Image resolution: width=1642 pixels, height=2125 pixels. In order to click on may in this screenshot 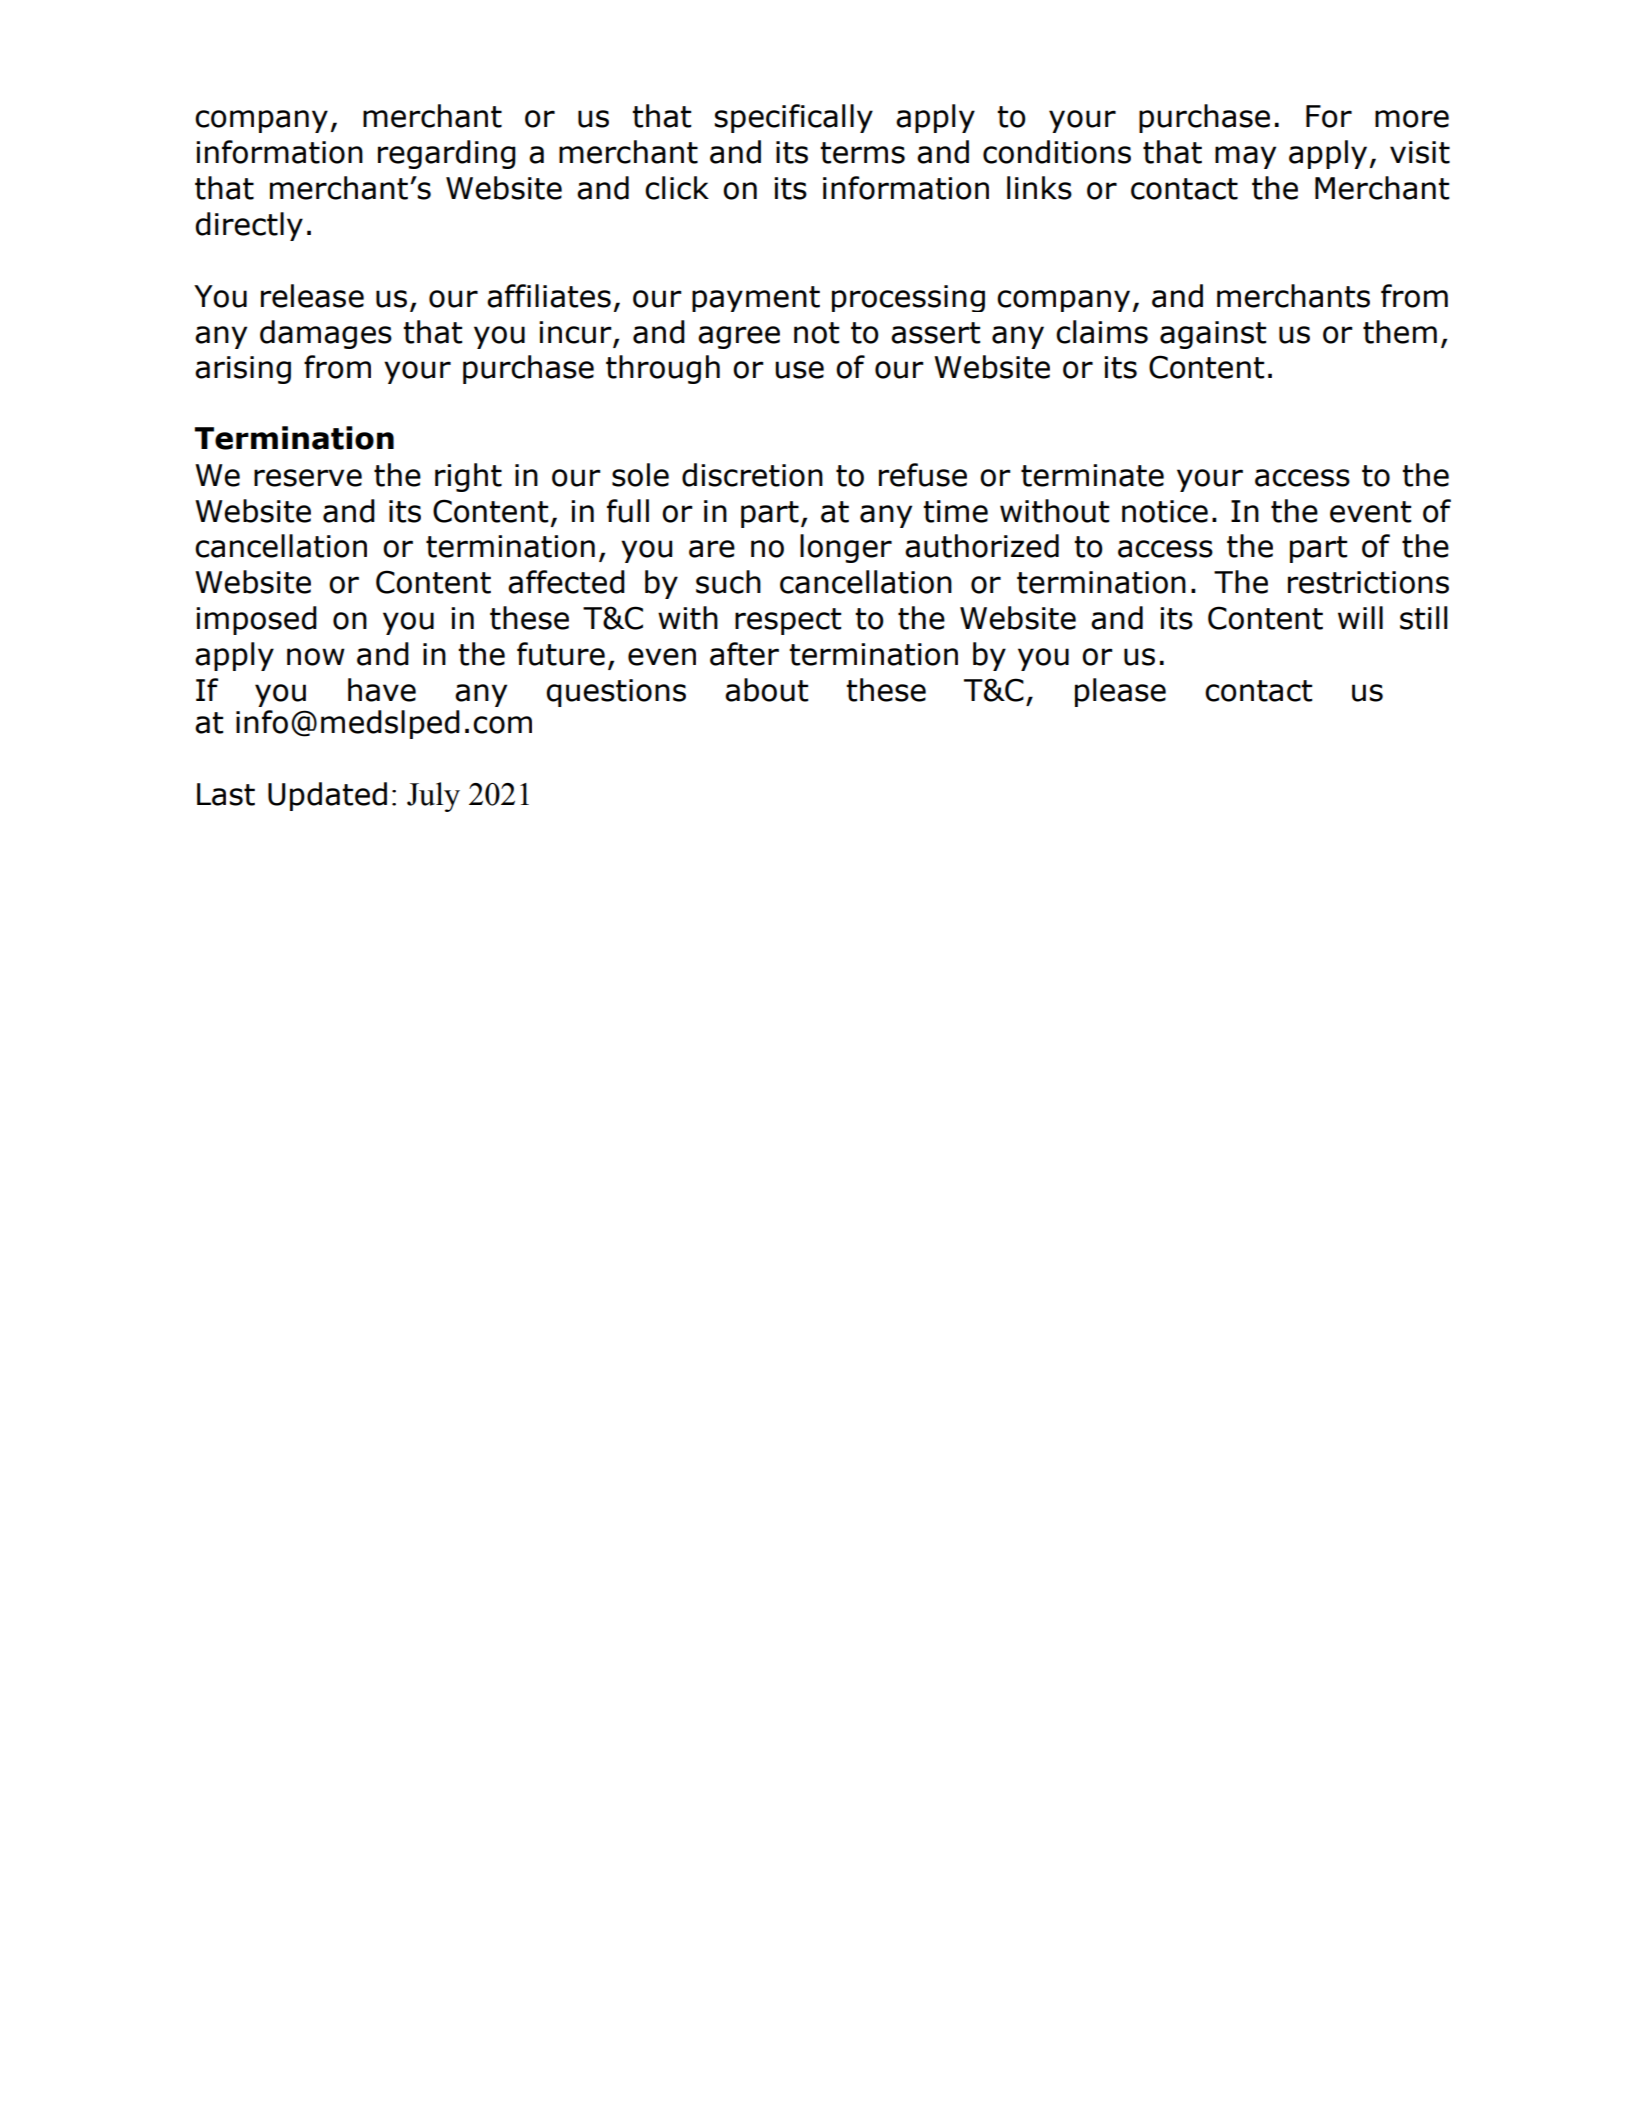, I will do `click(1245, 157)`.
